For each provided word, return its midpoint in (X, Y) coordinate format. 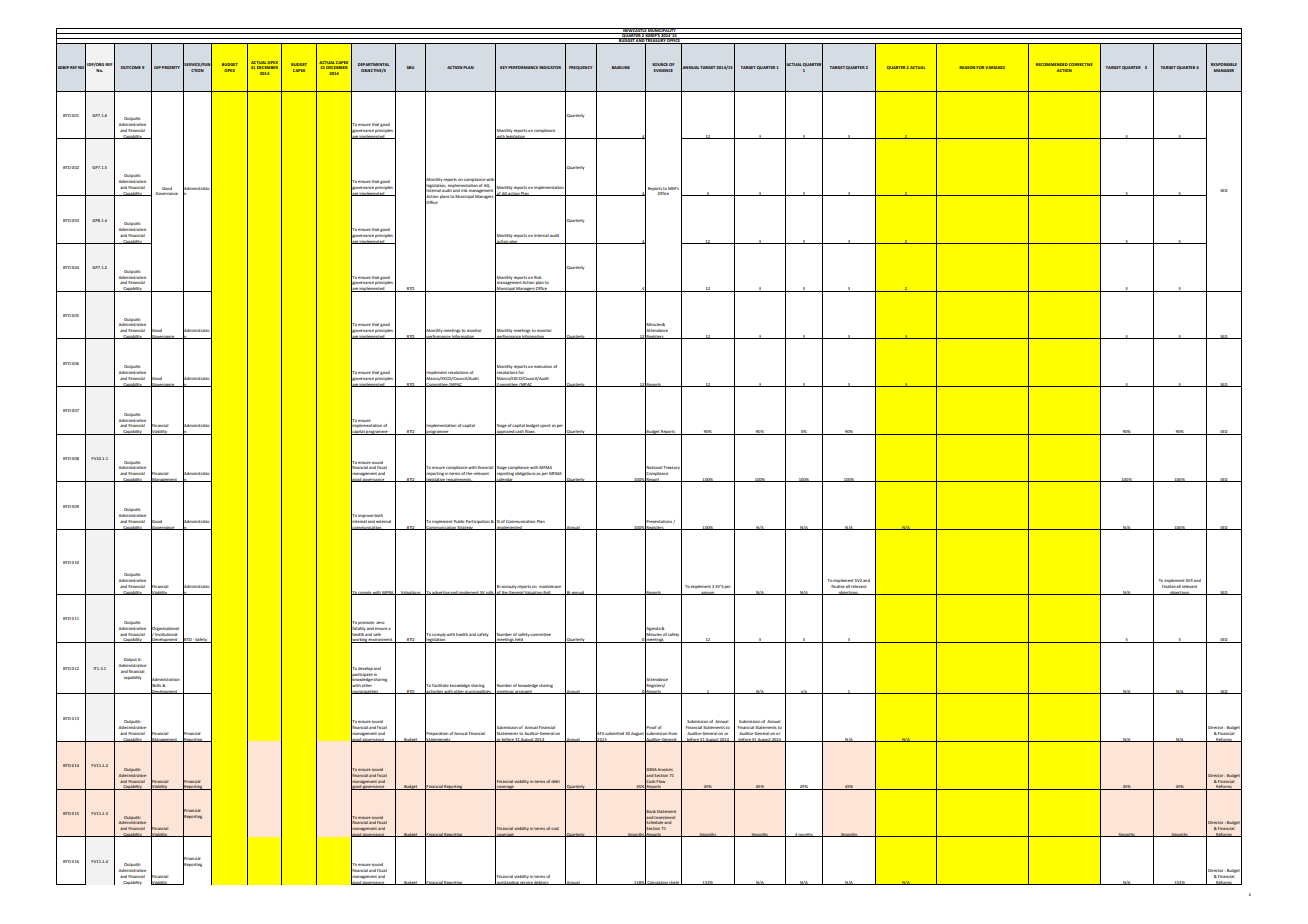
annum (708, 593)
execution (543, 366)
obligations (526, 474)
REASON (967, 67)
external (383, 521)
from (672, 733)
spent (545, 426)
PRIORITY (171, 67)
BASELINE (621, 67)
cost (555, 828)
